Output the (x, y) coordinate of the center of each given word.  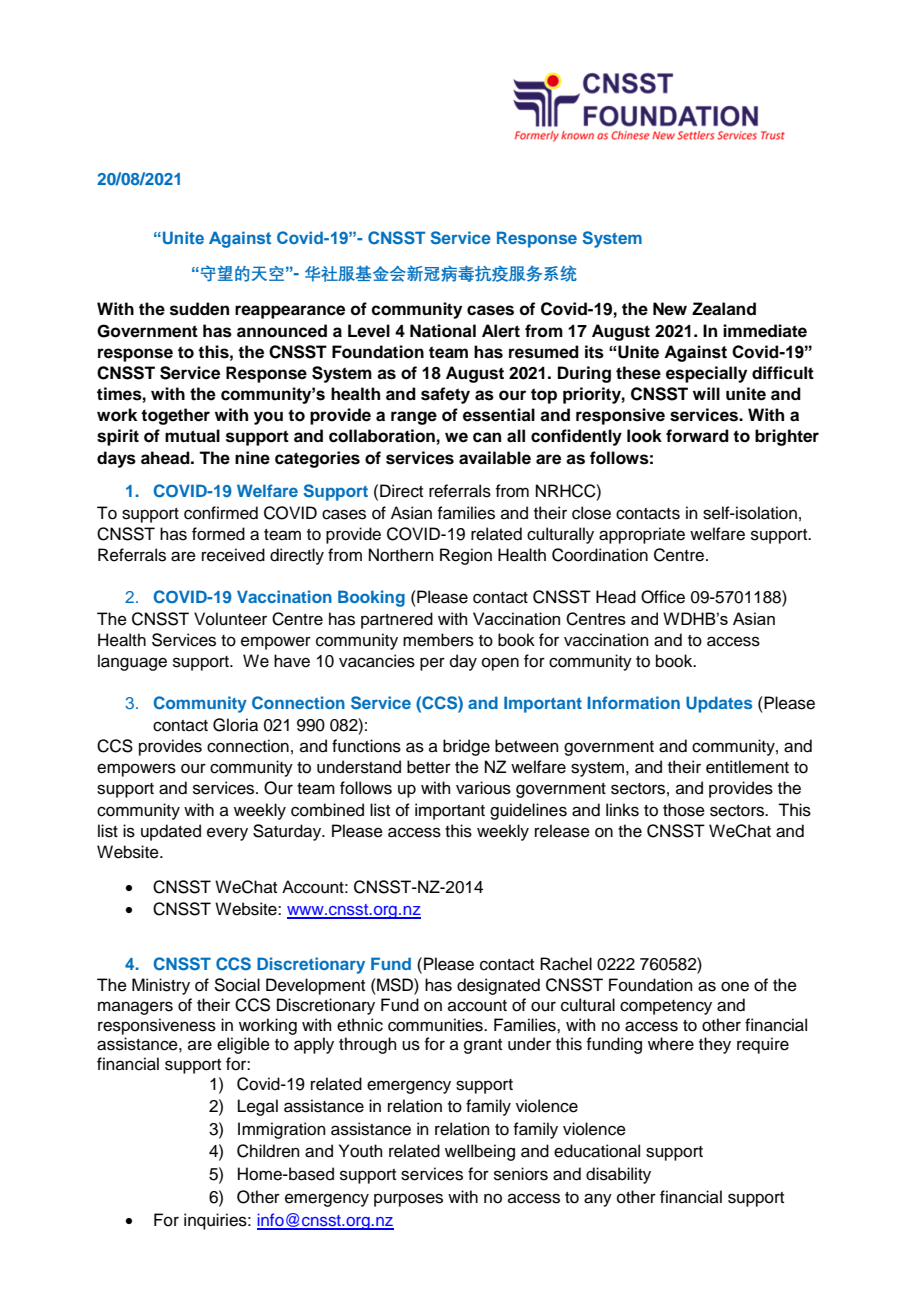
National (443, 331)
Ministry (161, 986)
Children (268, 1151)
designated (498, 986)
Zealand (724, 309)
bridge (466, 747)
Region (466, 556)
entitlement (747, 767)
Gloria (235, 725)
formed (218, 534)
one (735, 986)
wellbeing (480, 1152)
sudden (199, 309)
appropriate (642, 535)
